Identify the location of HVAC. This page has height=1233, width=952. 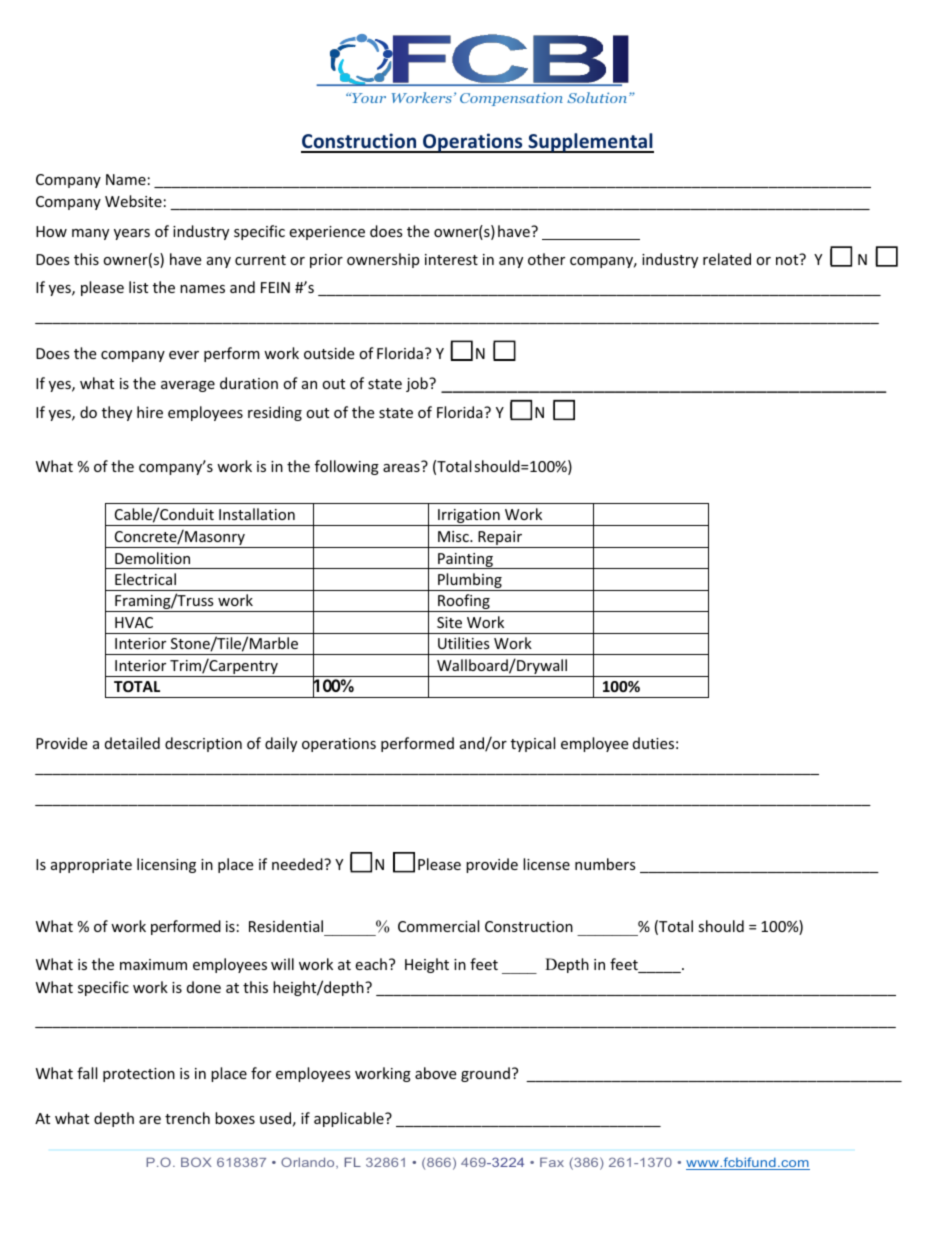
(134, 622).
